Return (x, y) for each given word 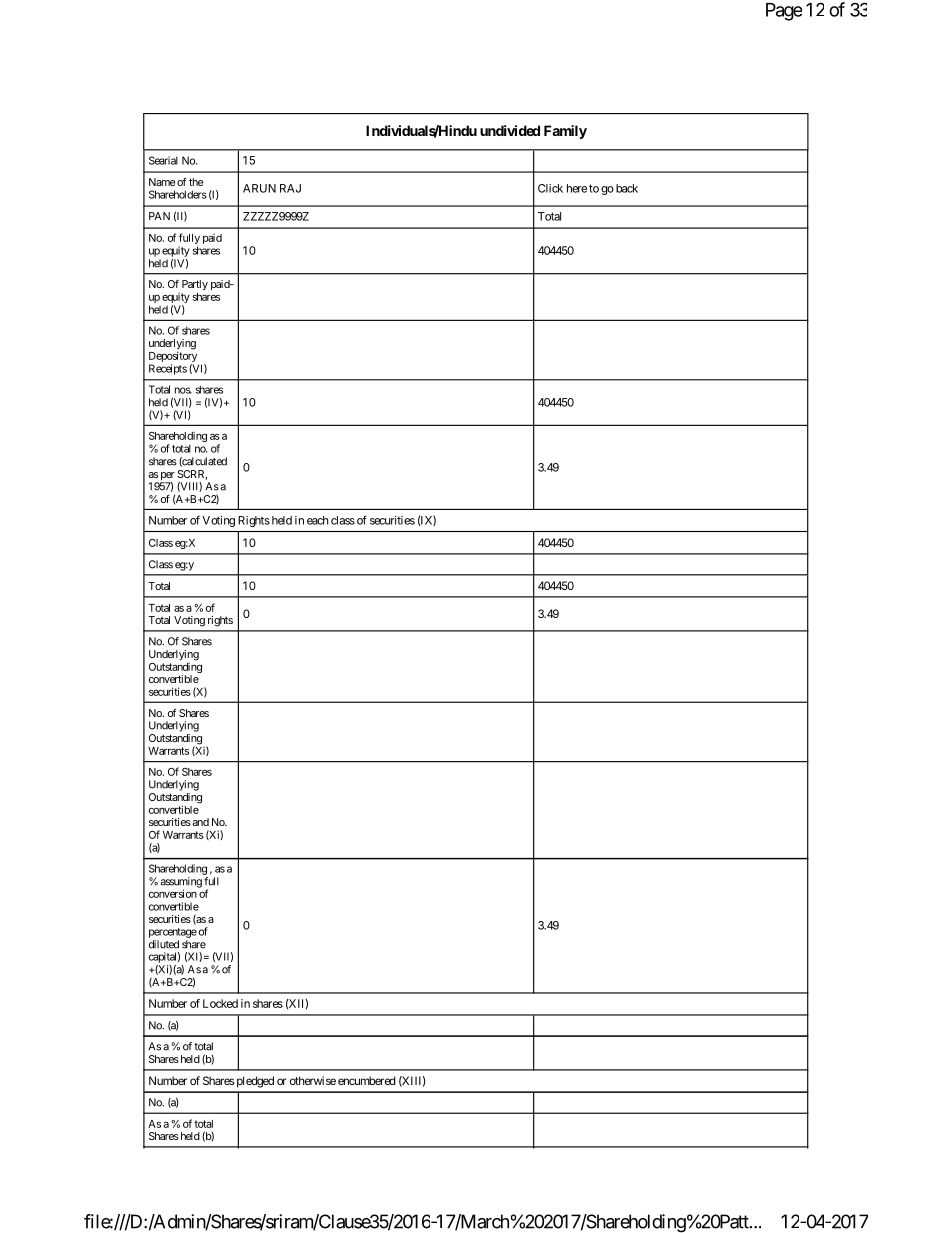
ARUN (259, 188)
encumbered (367, 1080)
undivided (510, 130)
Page (784, 12)
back (627, 188)
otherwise (313, 1080)
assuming (181, 883)
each (318, 520)
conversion (173, 893)
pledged (254, 1082)
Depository (174, 358)
